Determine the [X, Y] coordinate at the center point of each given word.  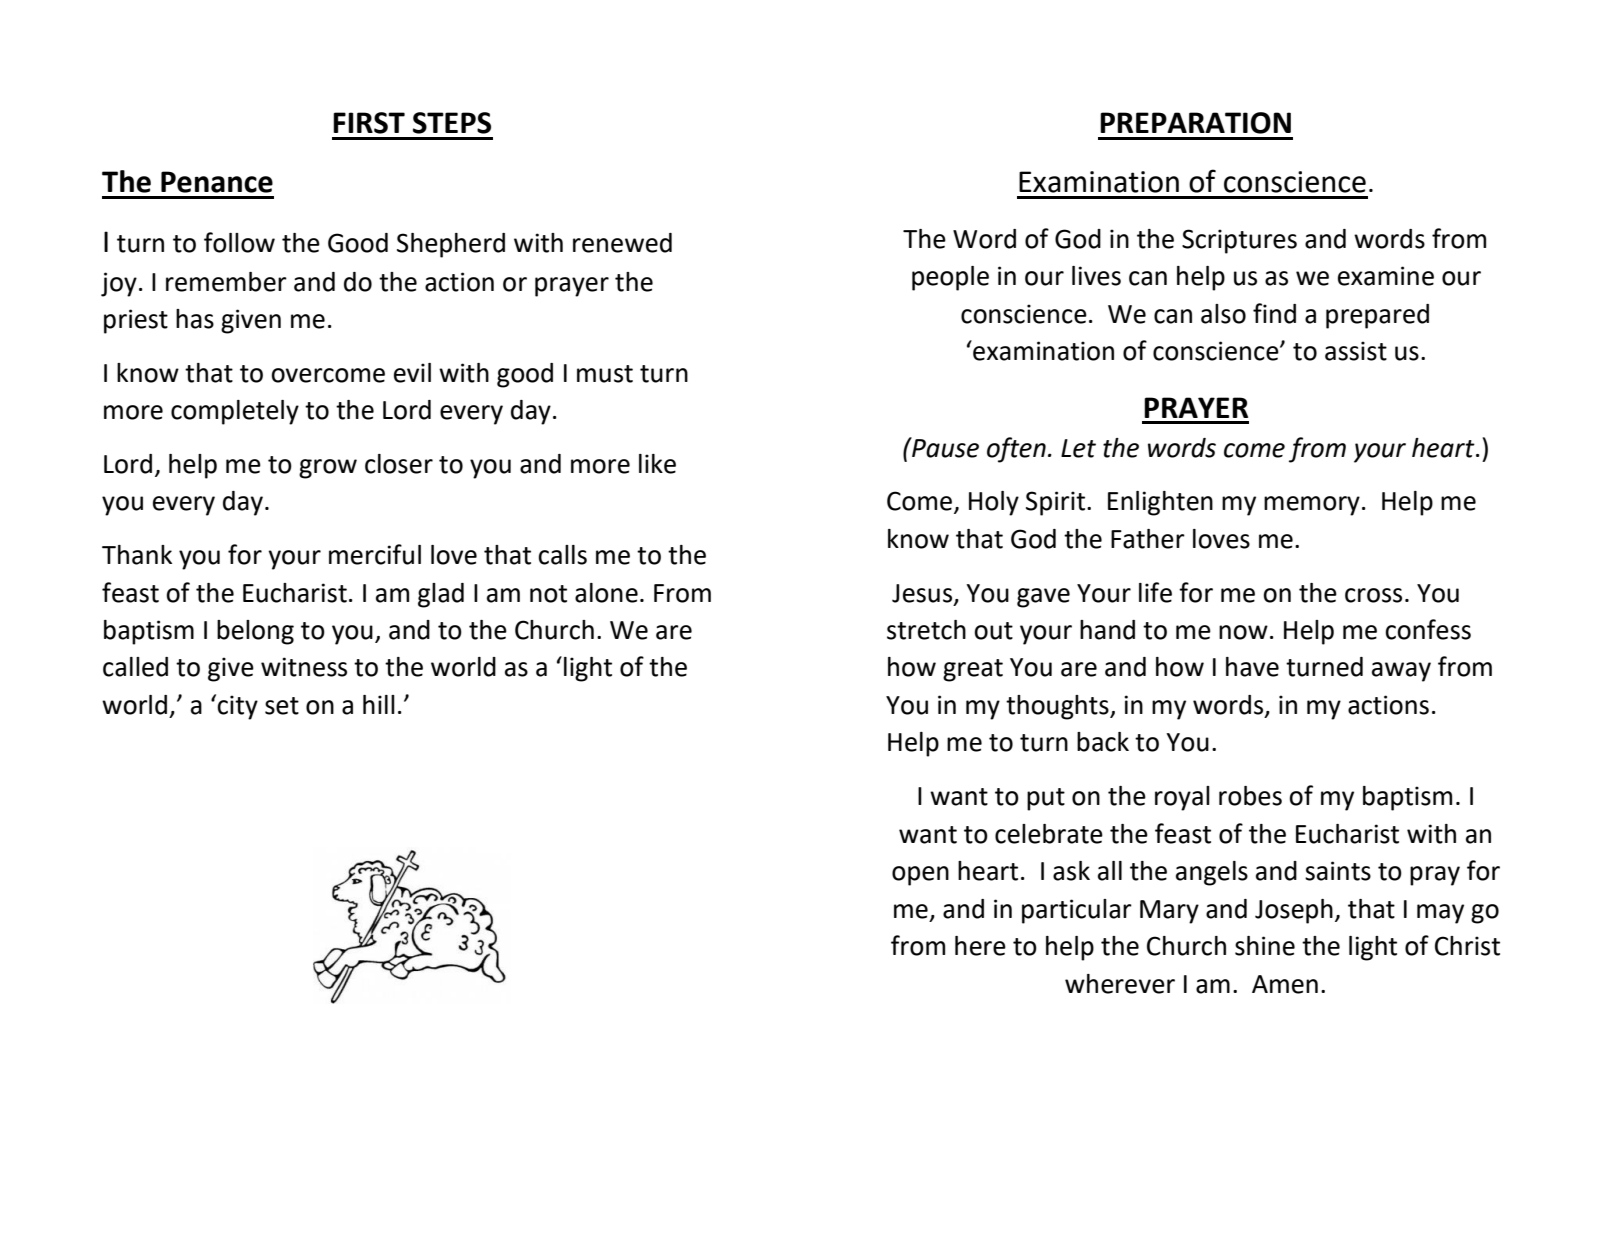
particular [1077, 911]
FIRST [369, 123]
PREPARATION [1195, 123]
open [920, 876]
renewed [622, 243]
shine [1265, 946]
